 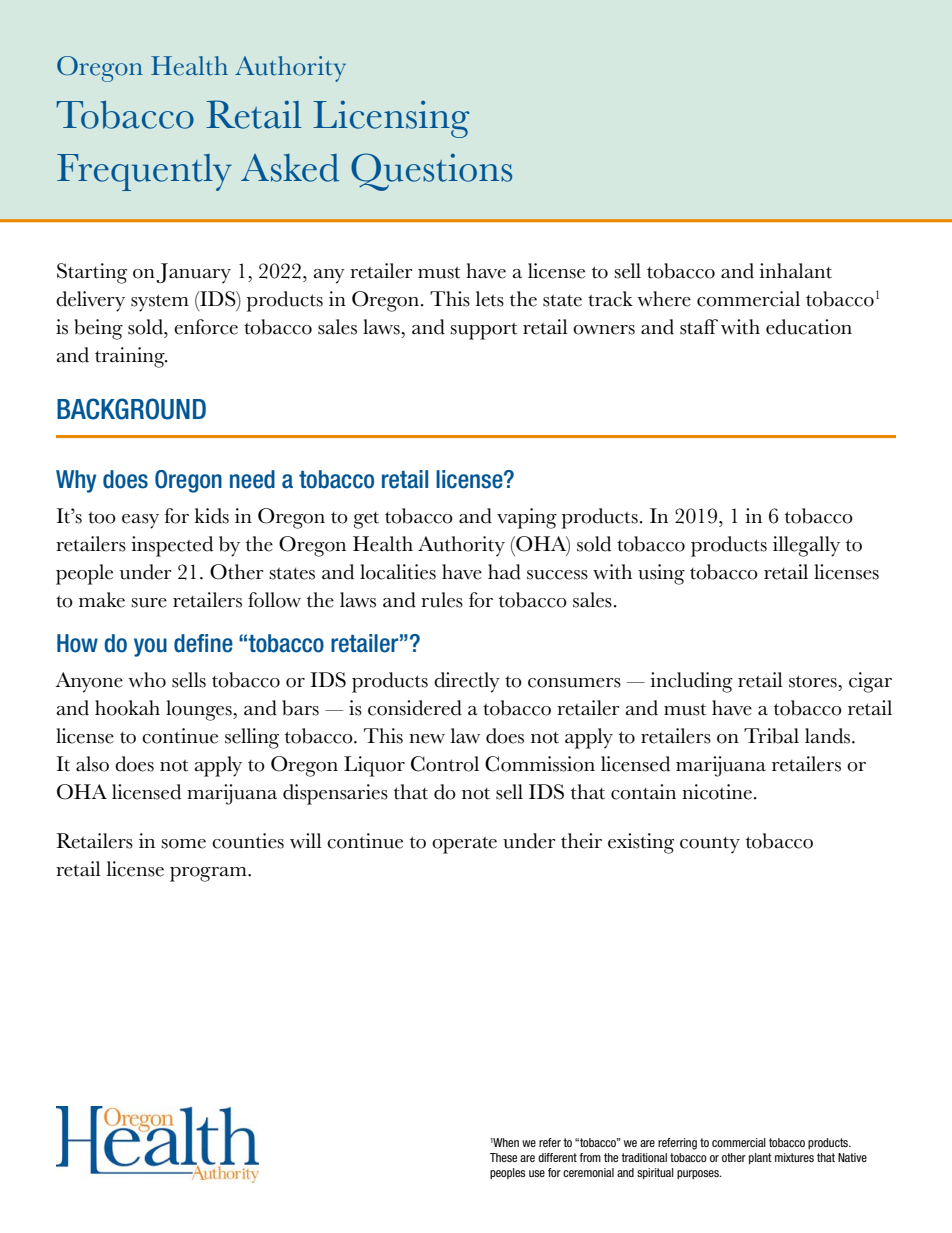 What do you see at coordinates (814, 681) in the document?
I see `stores` at bounding box center [814, 681].
